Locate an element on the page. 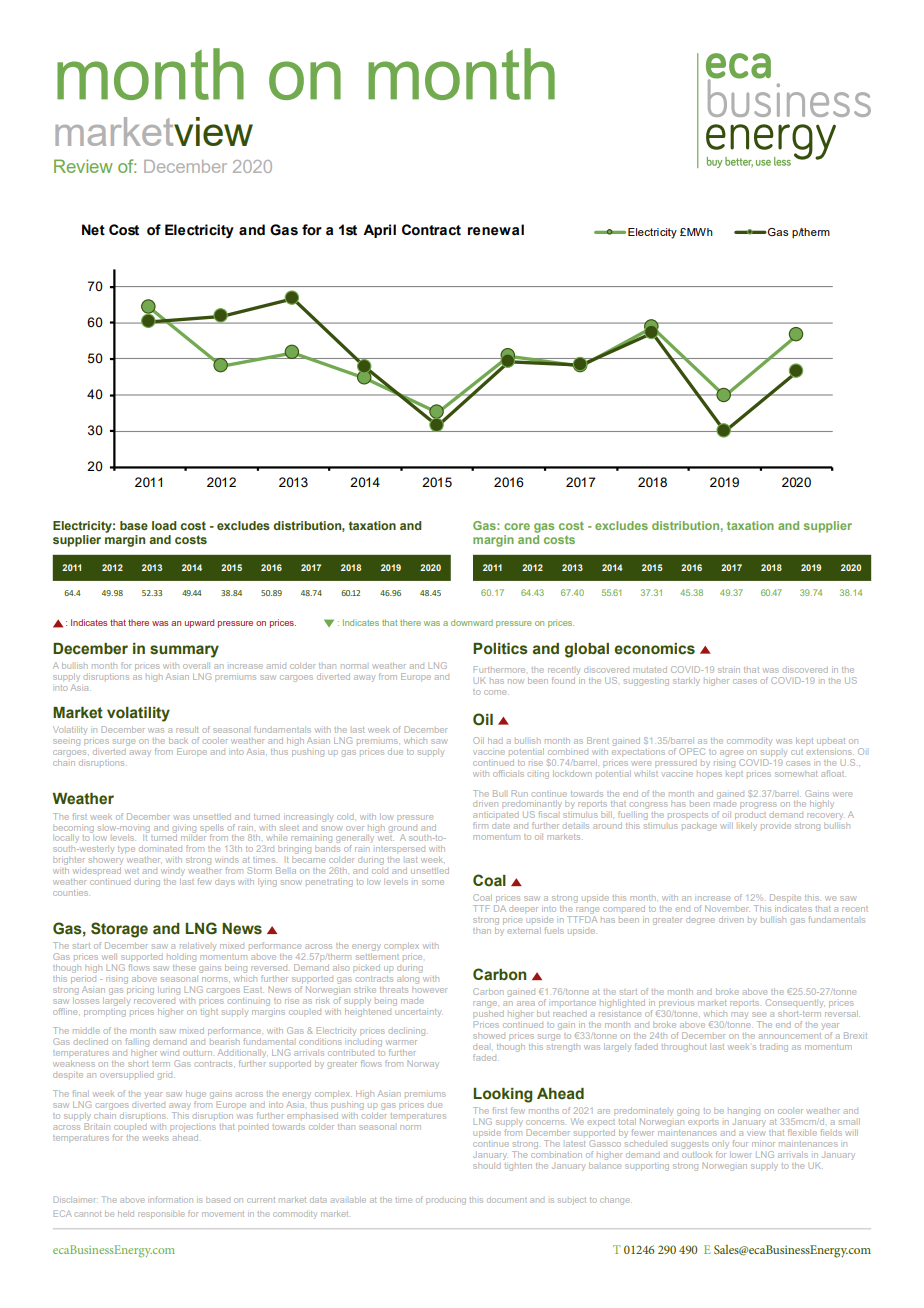 This page has width=924, height=1308. downward is located at coordinates (472, 622).
